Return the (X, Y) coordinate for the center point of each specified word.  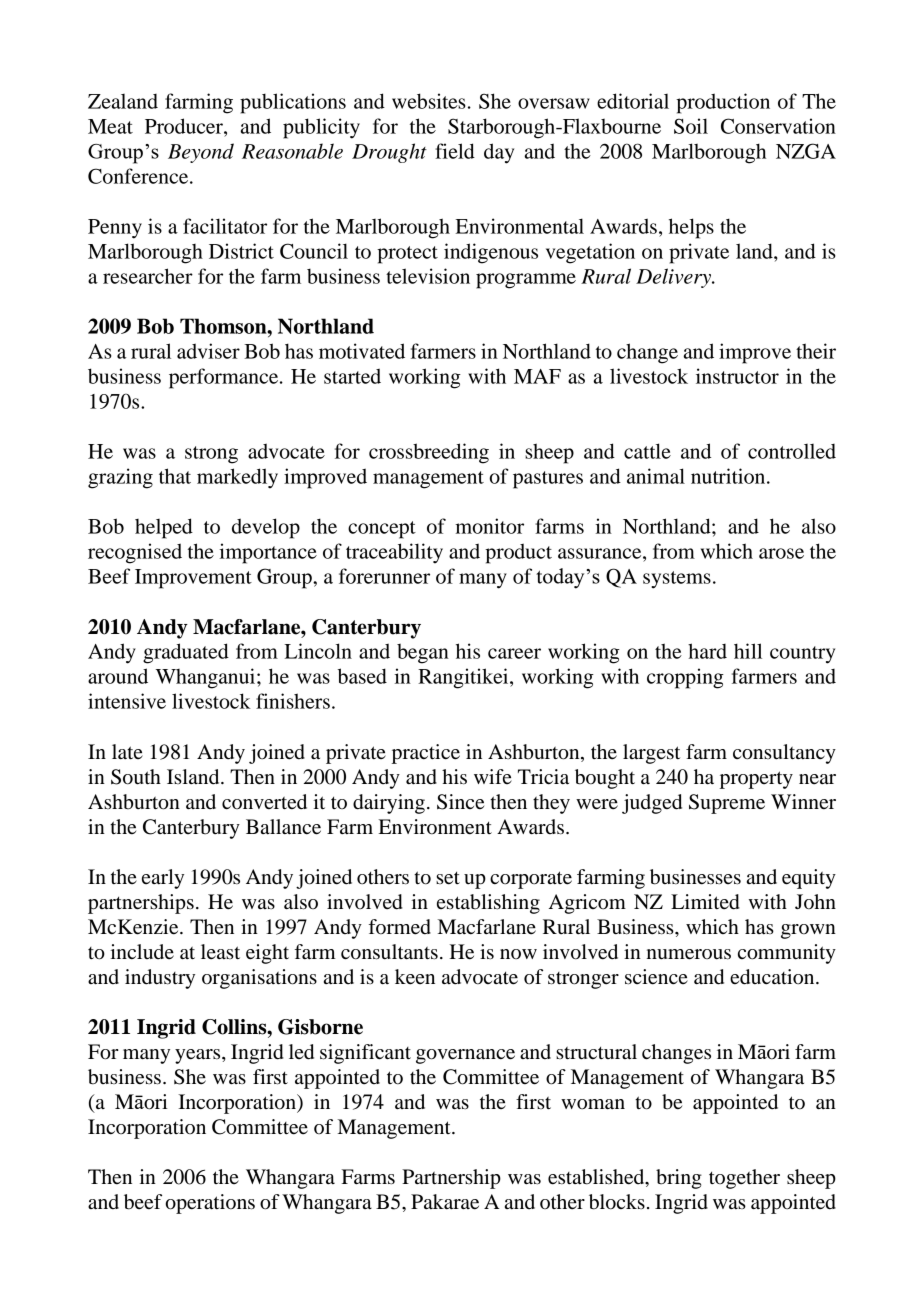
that (175, 476)
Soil (691, 126)
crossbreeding (429, 453)
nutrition (729, 476)
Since (460, 802)
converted (264, 802)
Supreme (727, 804)
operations (210, 1204)
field (455, 151)
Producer (185, 126)
